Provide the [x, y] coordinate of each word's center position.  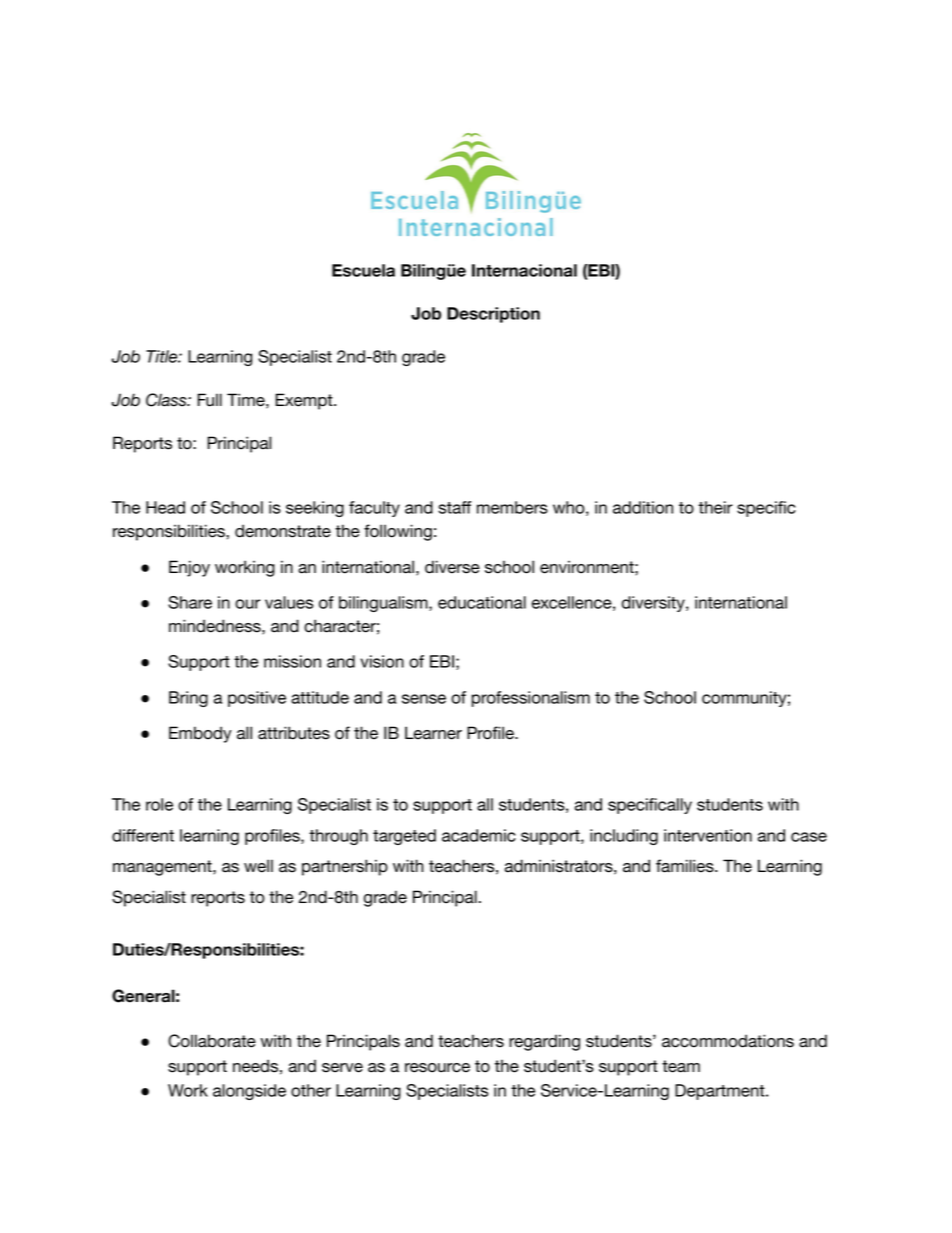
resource [437, 1068]
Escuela [363, 270]
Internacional [524, 270]
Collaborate [212, 1041]
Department [721, 1092]
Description [493, 315]
